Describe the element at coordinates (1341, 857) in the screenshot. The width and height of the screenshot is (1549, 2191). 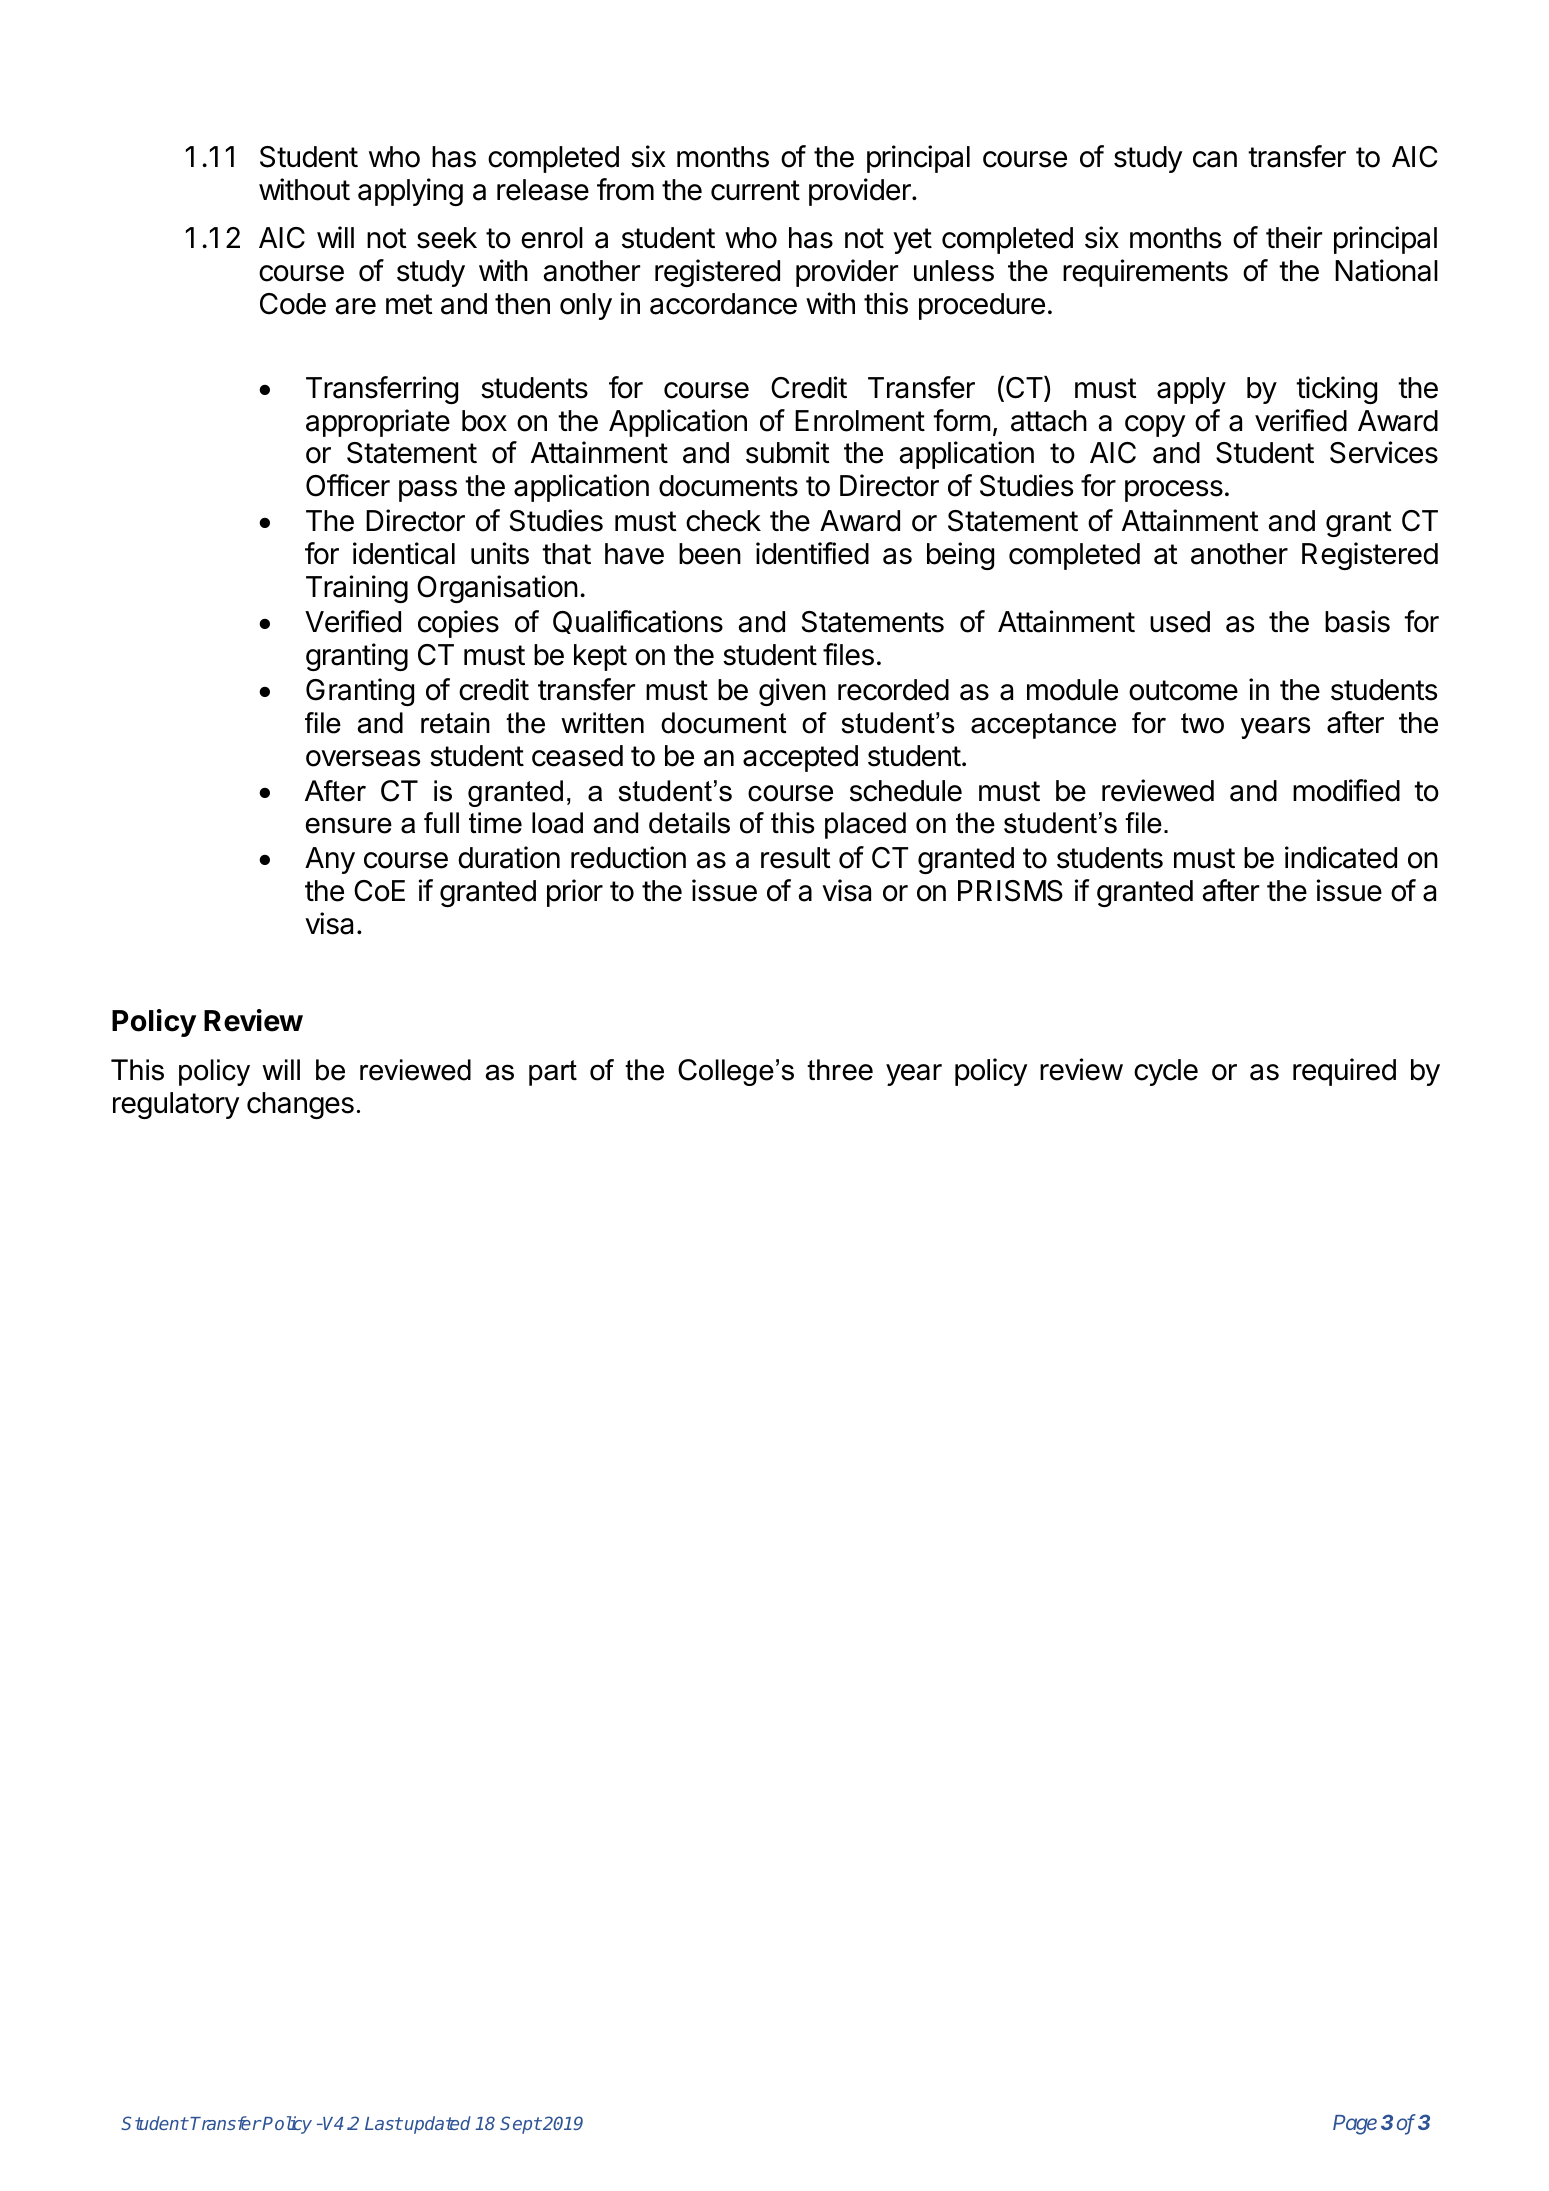
I see `indicated` at that location.
